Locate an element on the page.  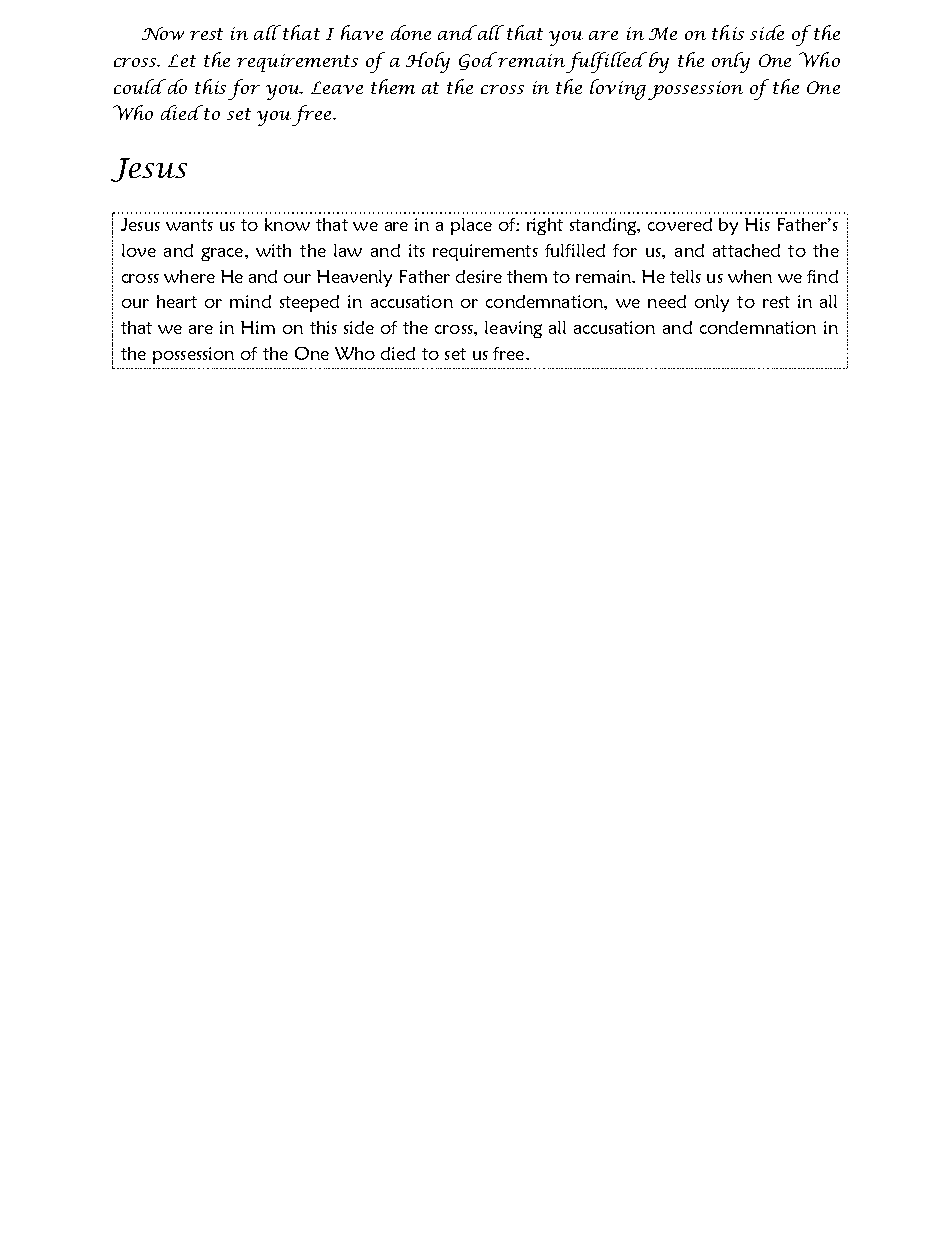
leaving is located at coordinates (513, 329).
